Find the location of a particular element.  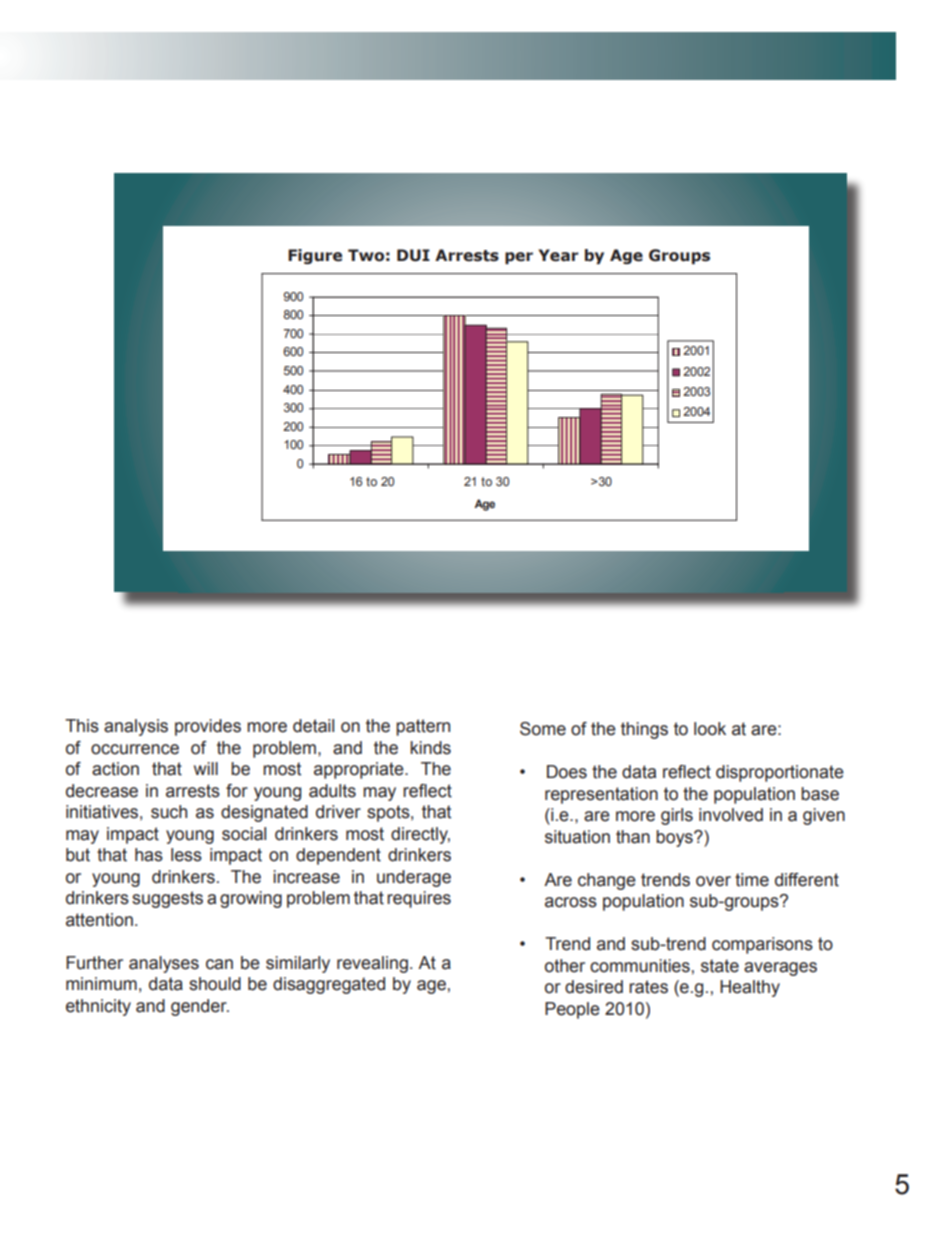

comparisons is located at coordinates (762, 945).
